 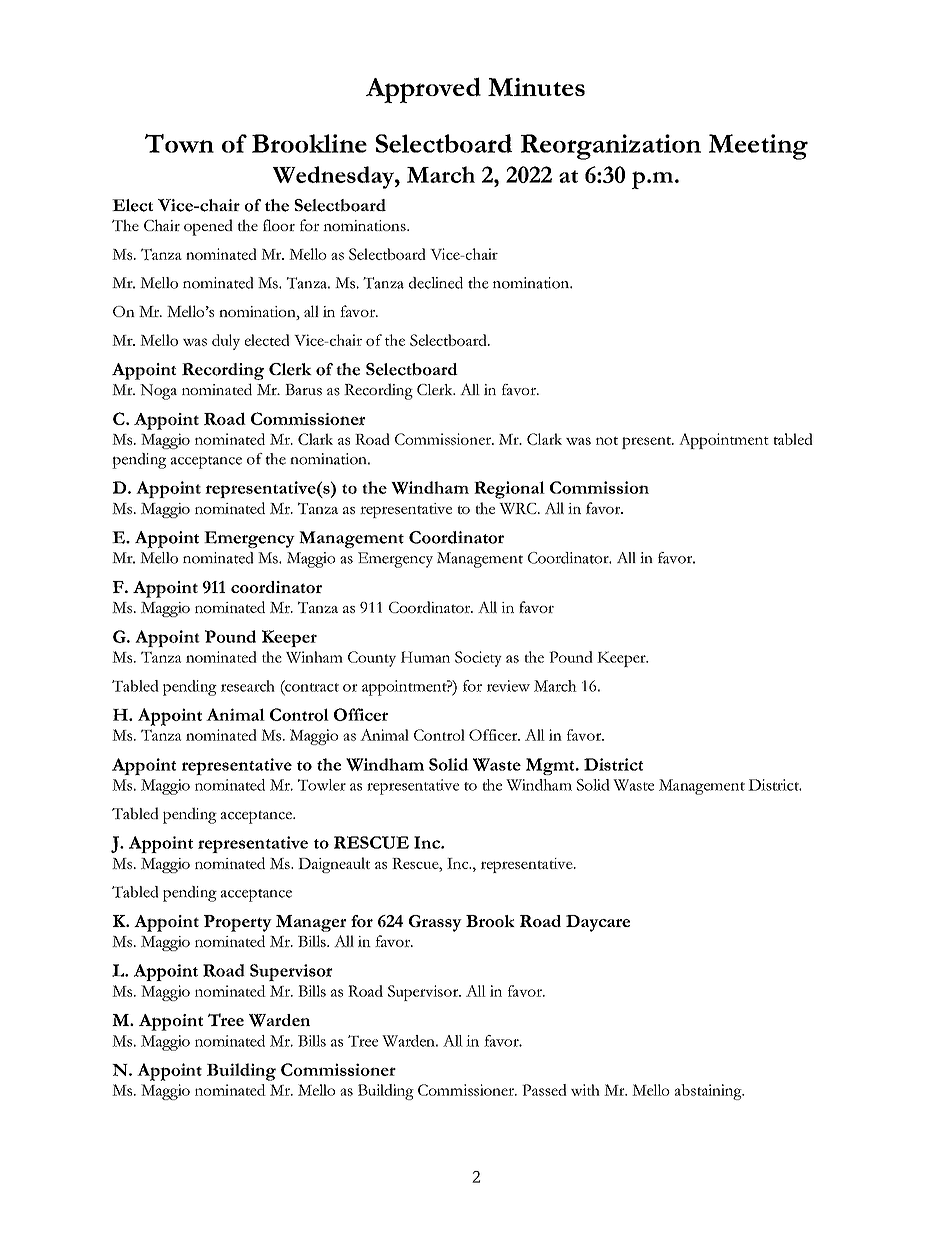 What do you see at coordinates (179, 143) in the document?
I see `Town` at bounding box center [179, 143].
